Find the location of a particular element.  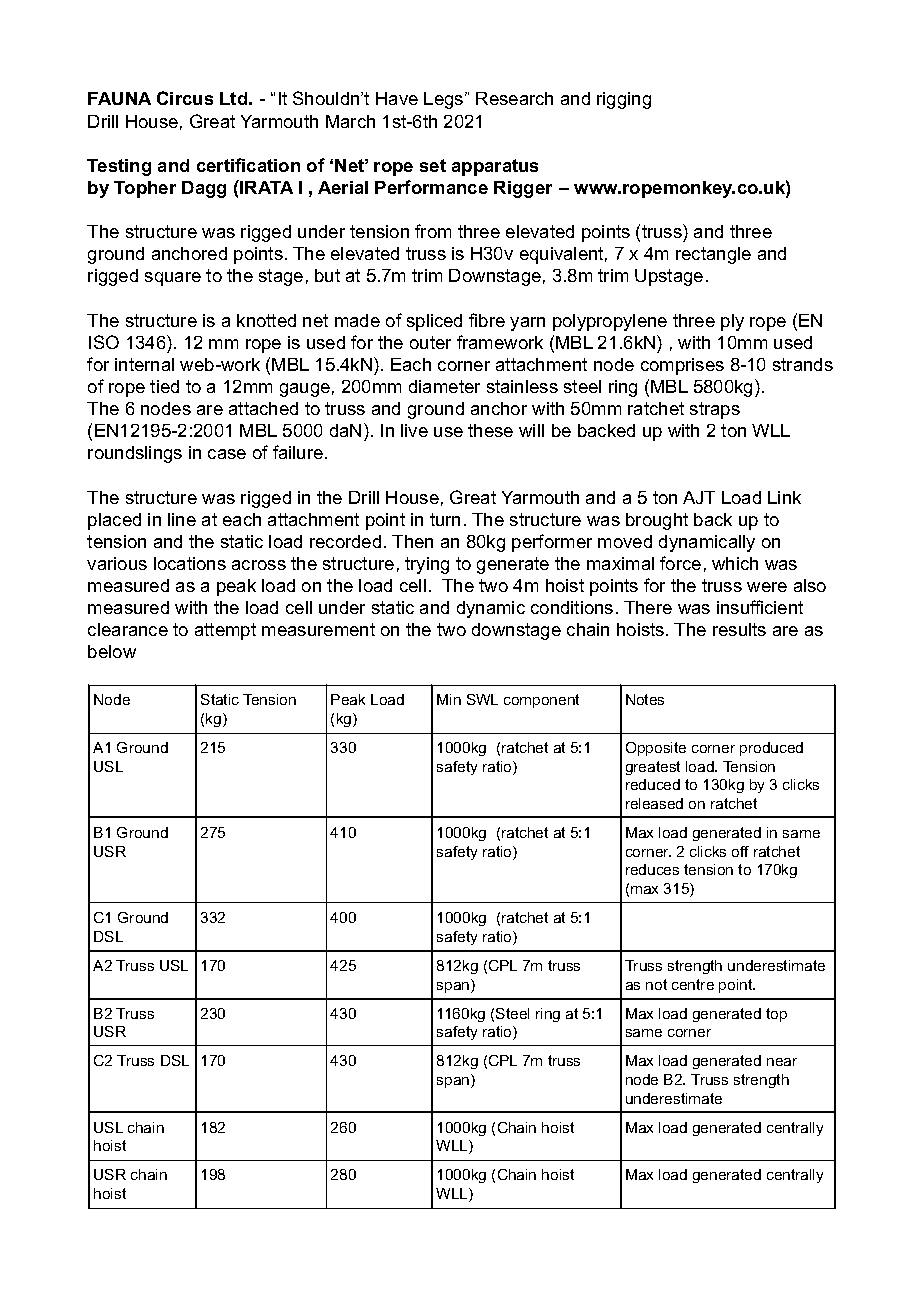

which is located at coordinates (735, 563).
